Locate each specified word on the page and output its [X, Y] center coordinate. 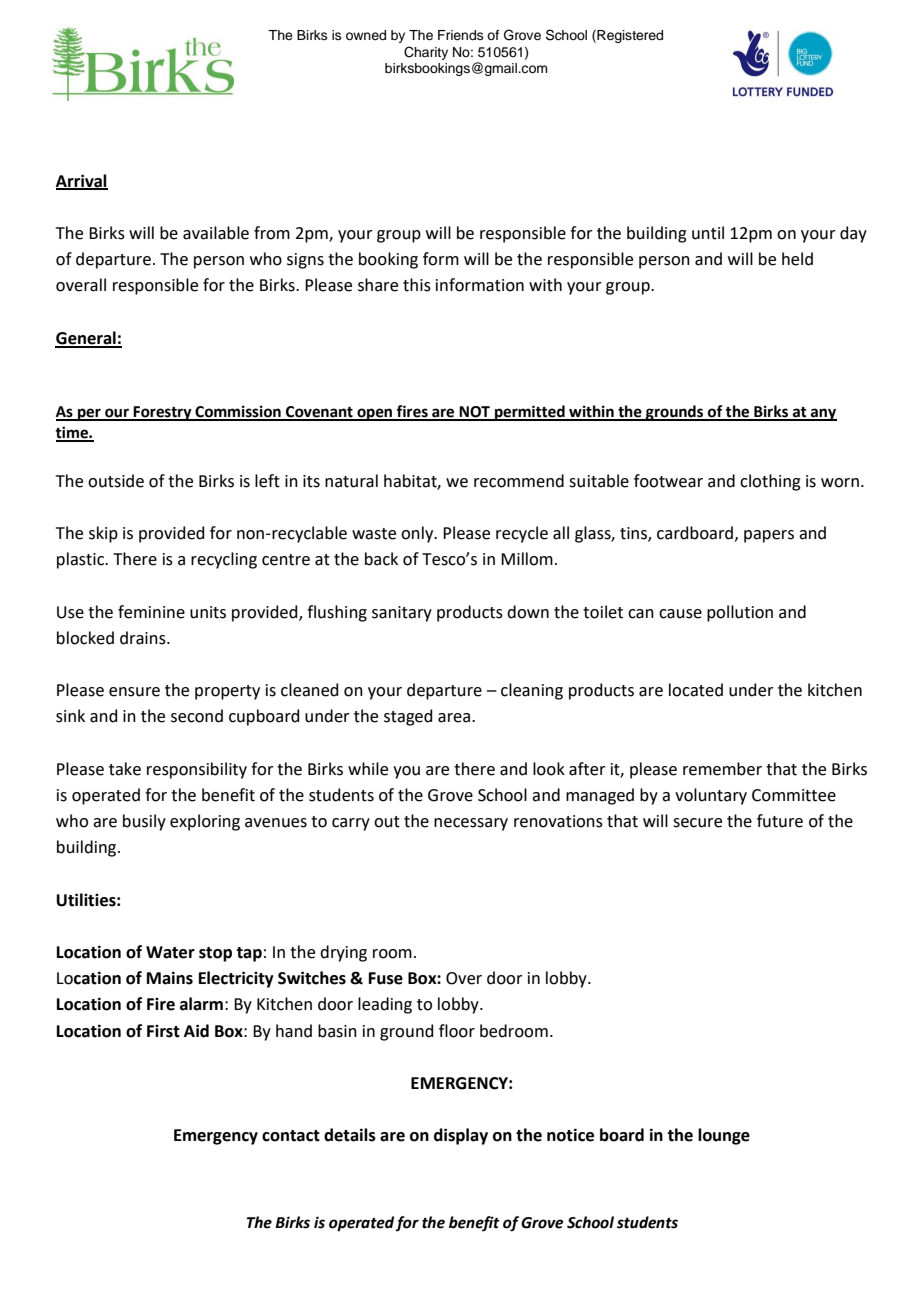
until [708, 233]
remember [722, 769]
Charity [426, 53]
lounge [724, 1136]
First [163, 1031]
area [455, 718]
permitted [530, 413]
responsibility [197, 770]
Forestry [163, 413]
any [823, 414]
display [461, 1136]
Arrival [82, 181]
